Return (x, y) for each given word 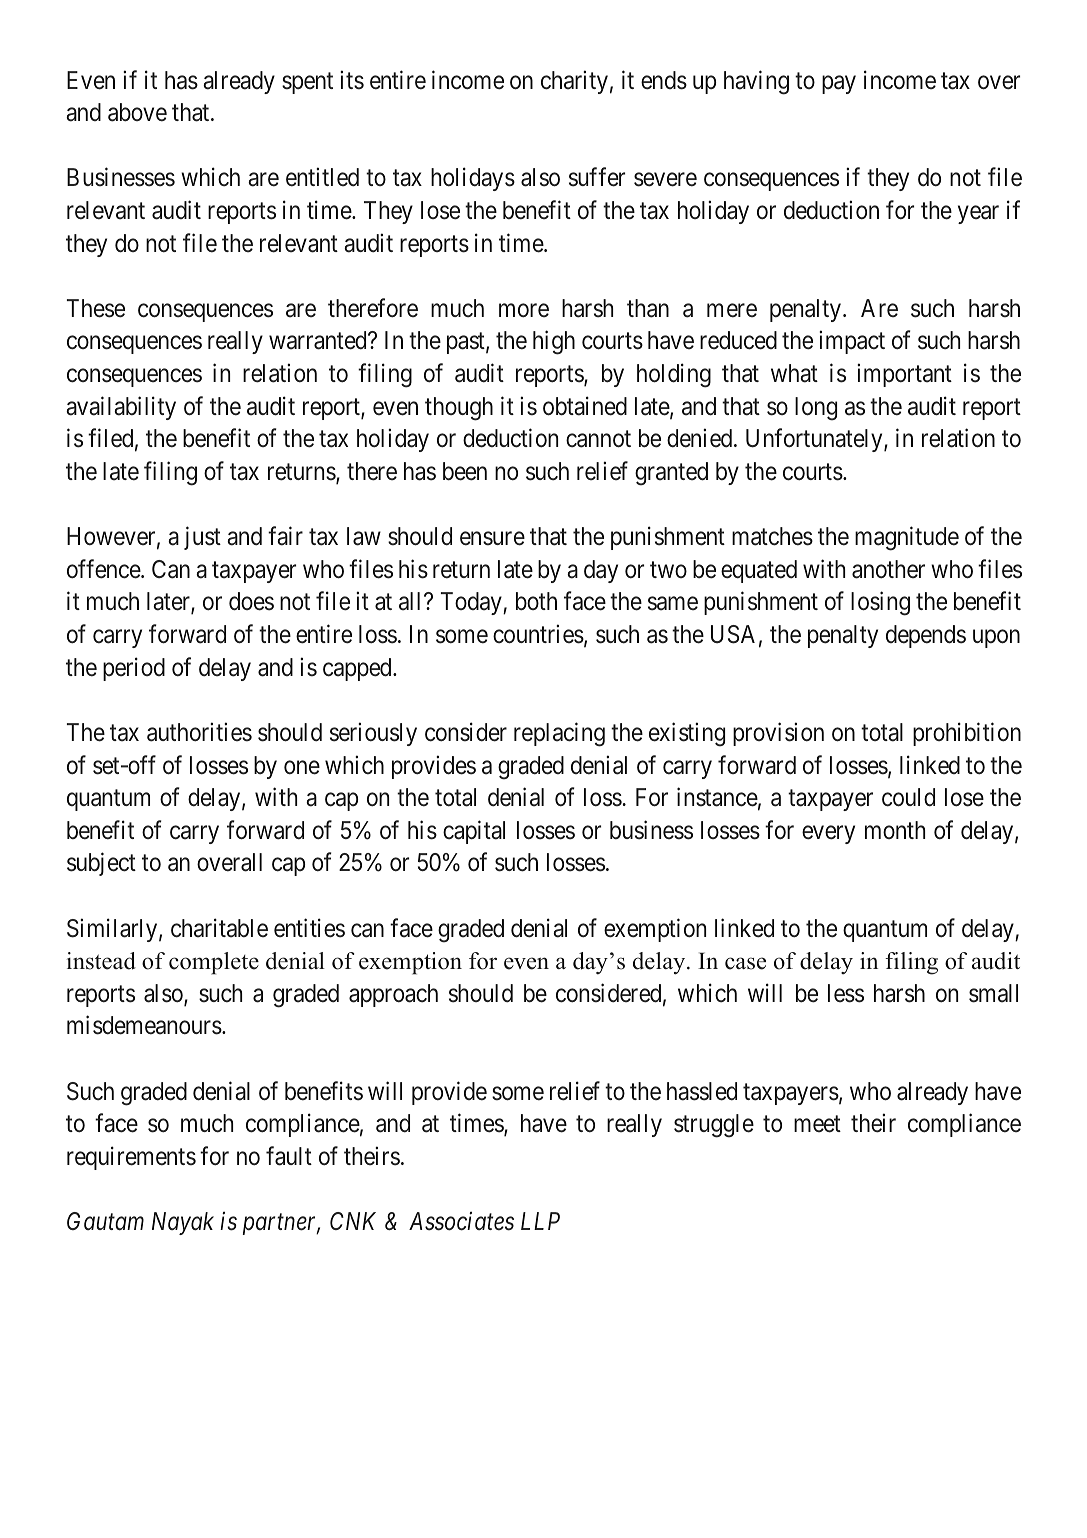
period (134, 669)
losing (880, 604)
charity (574, 82)
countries (538, 634)
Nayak (183, 1223)
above (137, 112)
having (756, 82)
